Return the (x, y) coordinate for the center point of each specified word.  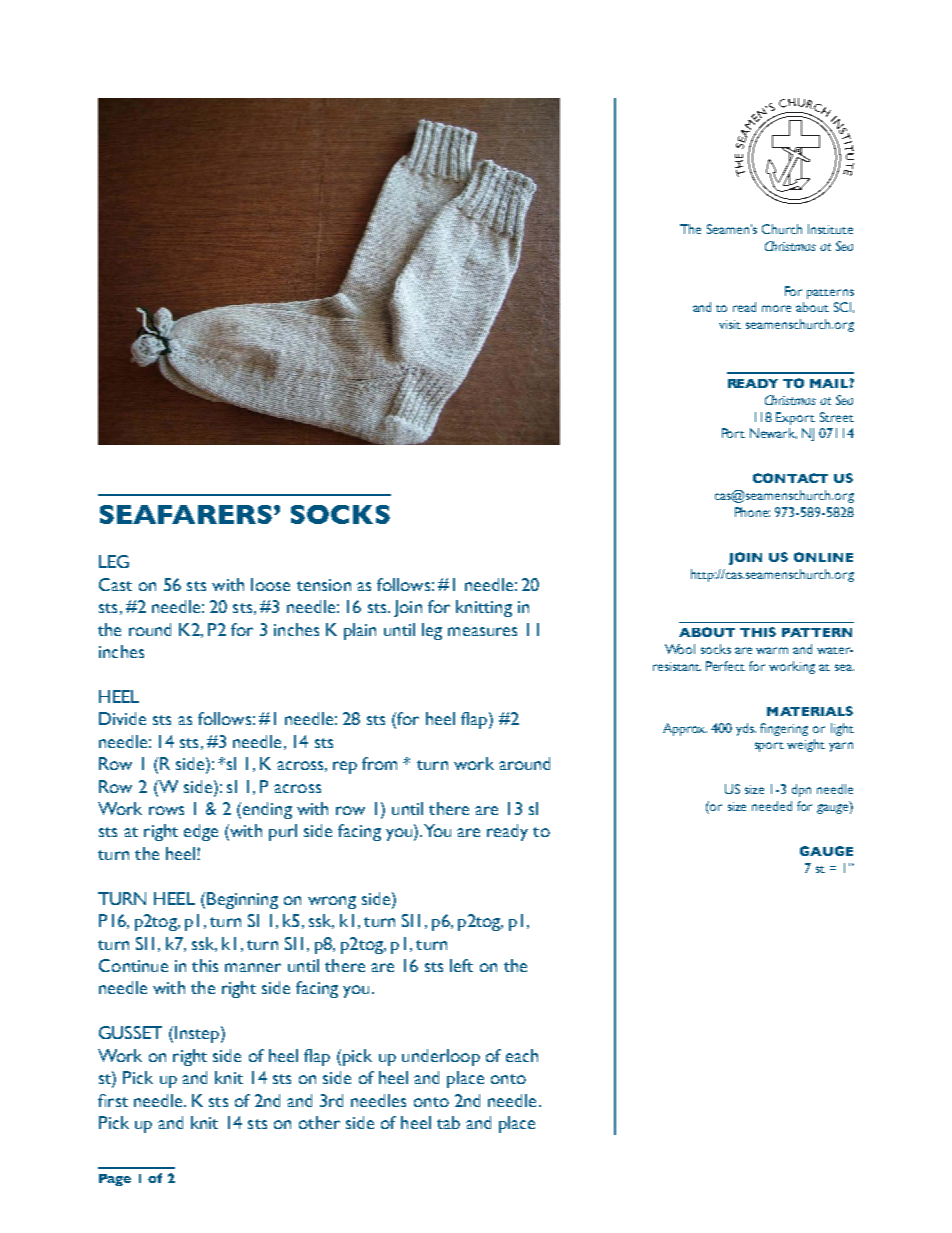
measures (482, 631)
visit (730, 324)
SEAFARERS (186, 514)
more (776, 308)
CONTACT (790, 478)
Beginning (242, 900)
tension (324, 585)
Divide (122, 718)
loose (270, 584)
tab (448, 1122)
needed (772, 806)
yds (746, 729)
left (461, 965)
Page (115, 1180)
